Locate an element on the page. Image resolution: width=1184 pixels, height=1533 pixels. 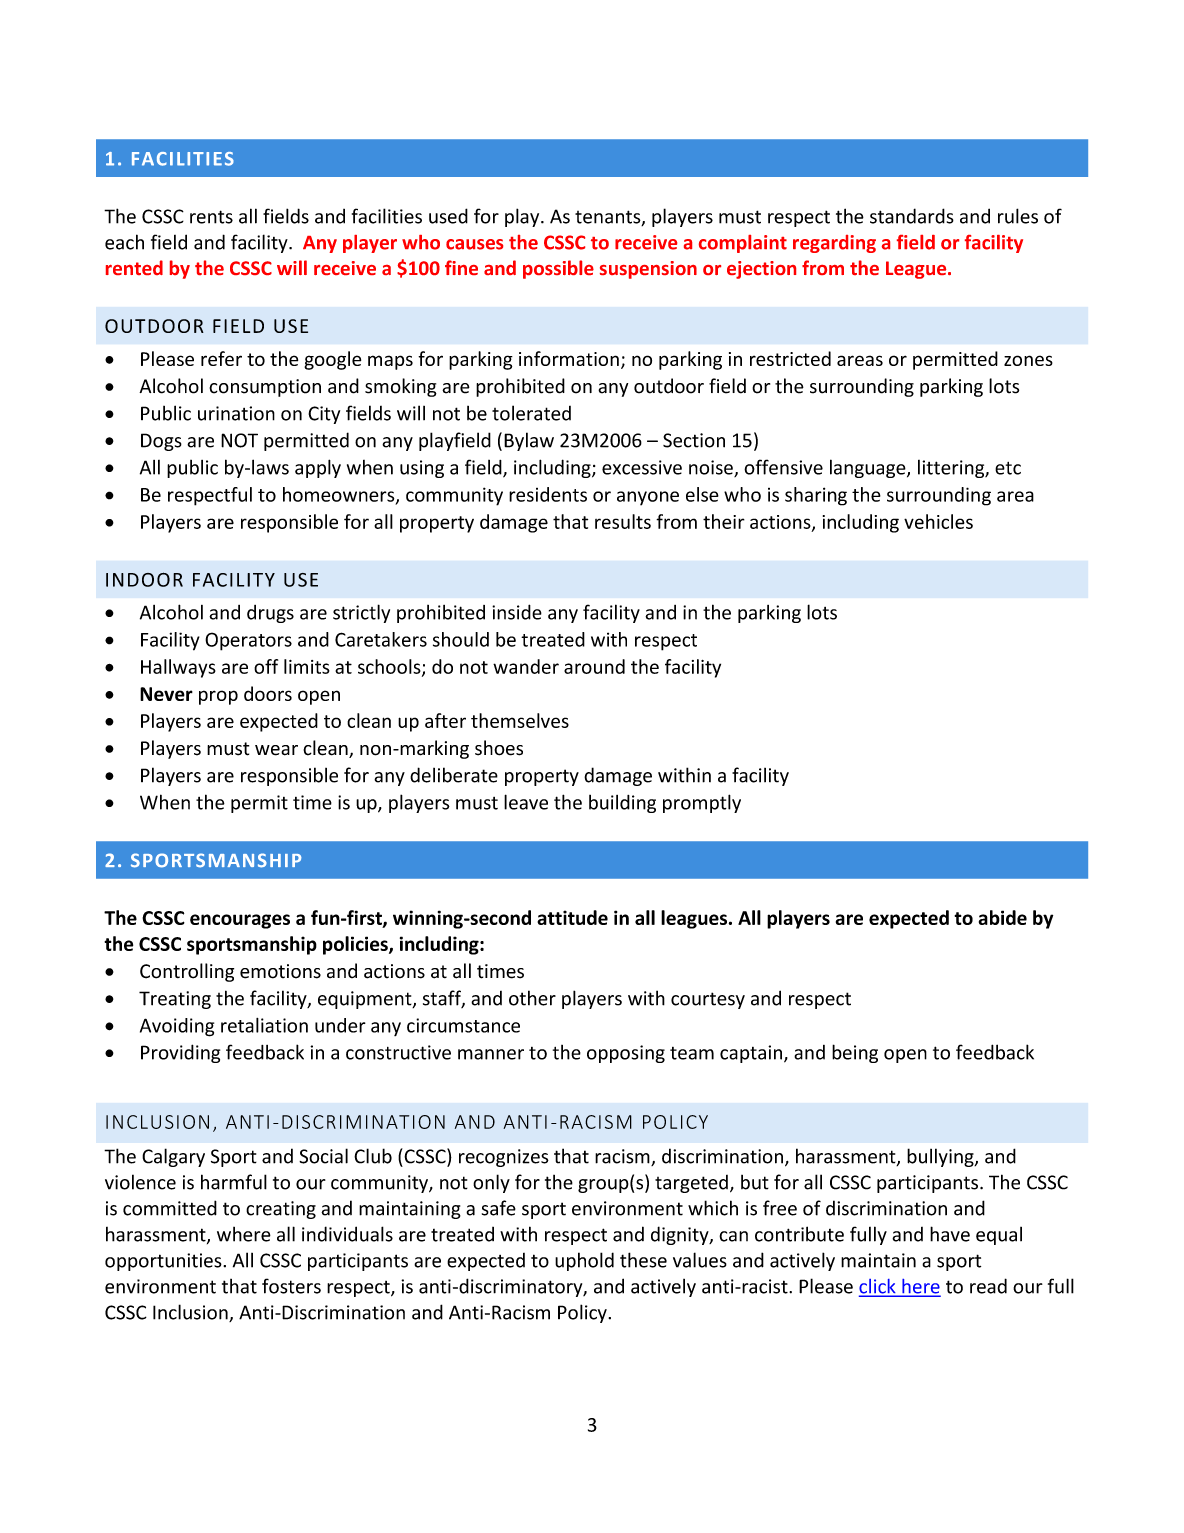
possible is located at coordinates (558, 269).
